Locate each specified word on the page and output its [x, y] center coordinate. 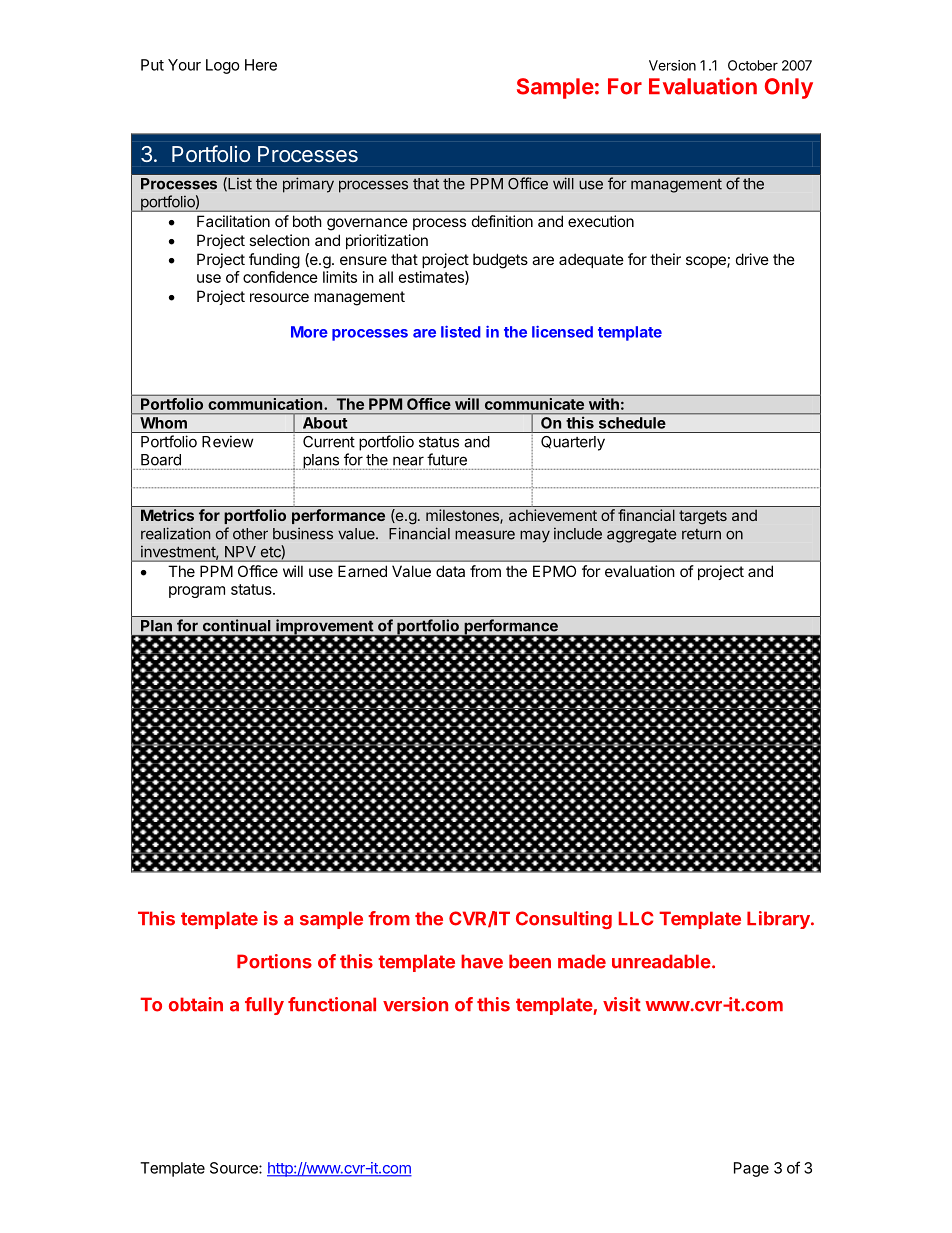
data [450, 571]
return [701, 534]
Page [751, 1169]
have [482, 961]
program [197, 592]
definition [502, 221]
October [753, 65]
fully [264, 1006]
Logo [223, 66]
